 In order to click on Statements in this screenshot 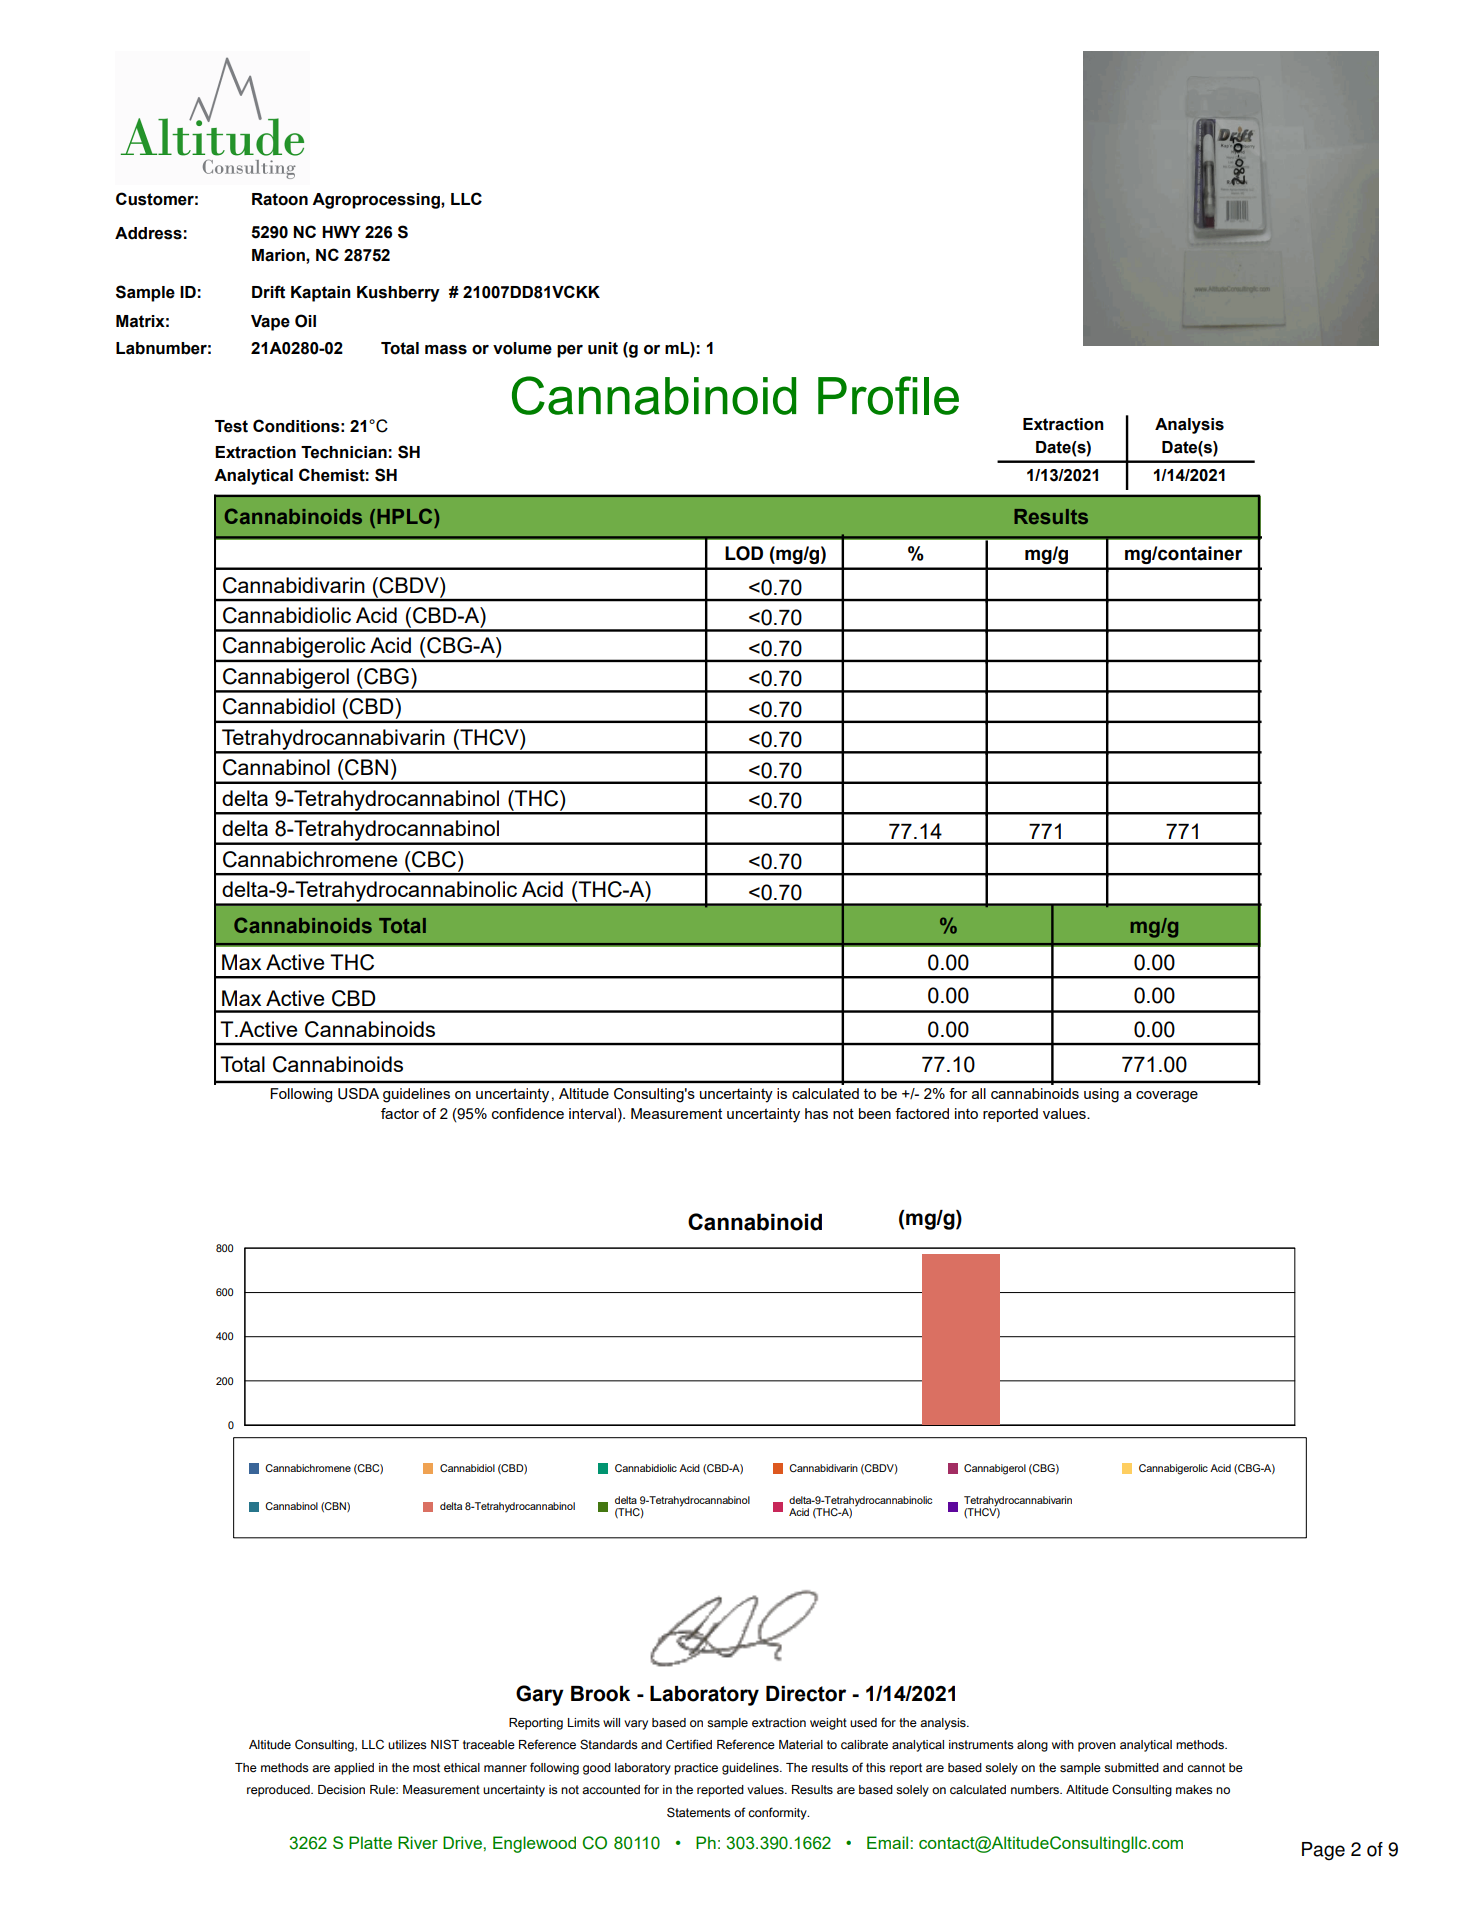, I will do `click(699, 1812)`.
